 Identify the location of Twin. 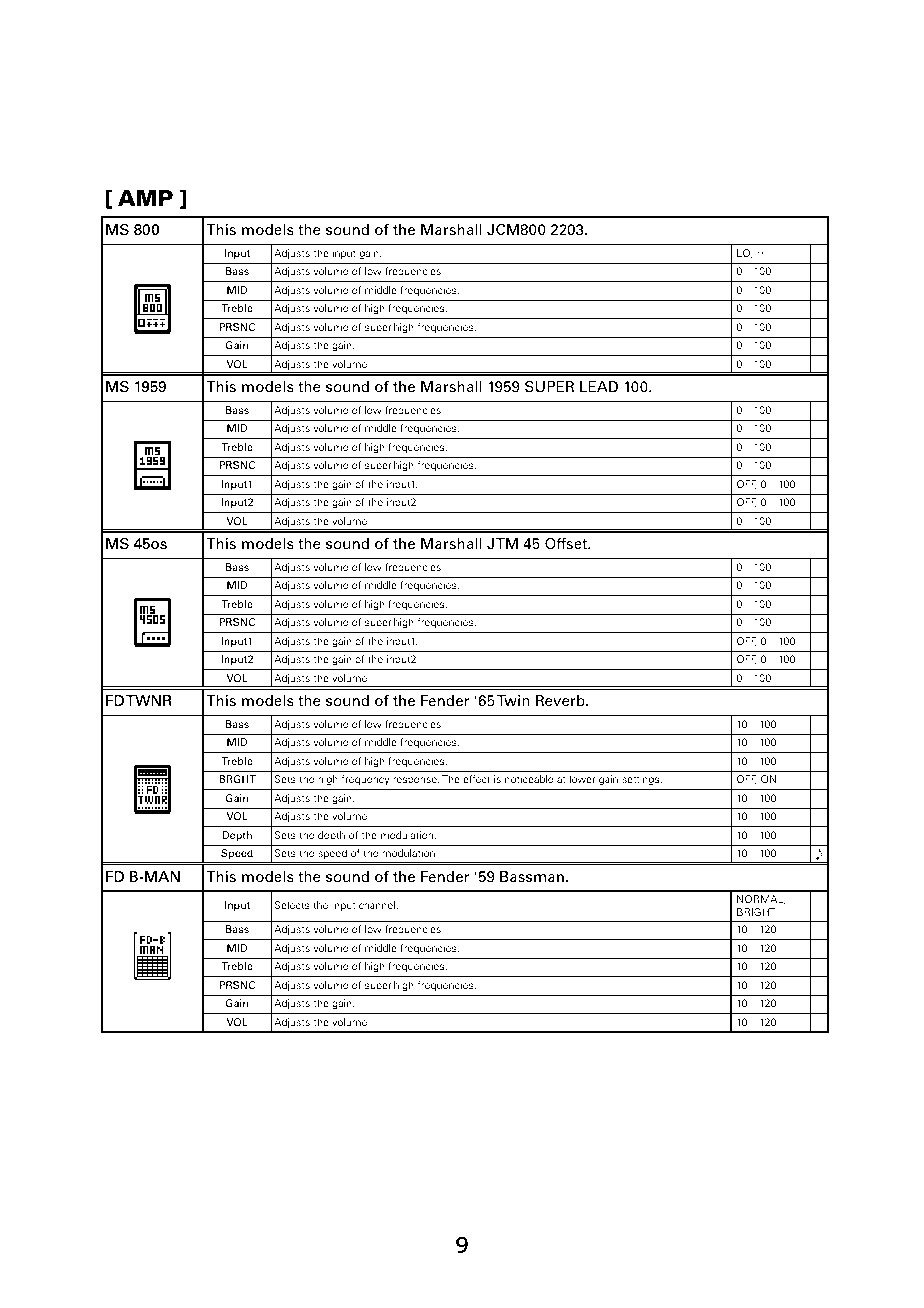
(513, 700).
